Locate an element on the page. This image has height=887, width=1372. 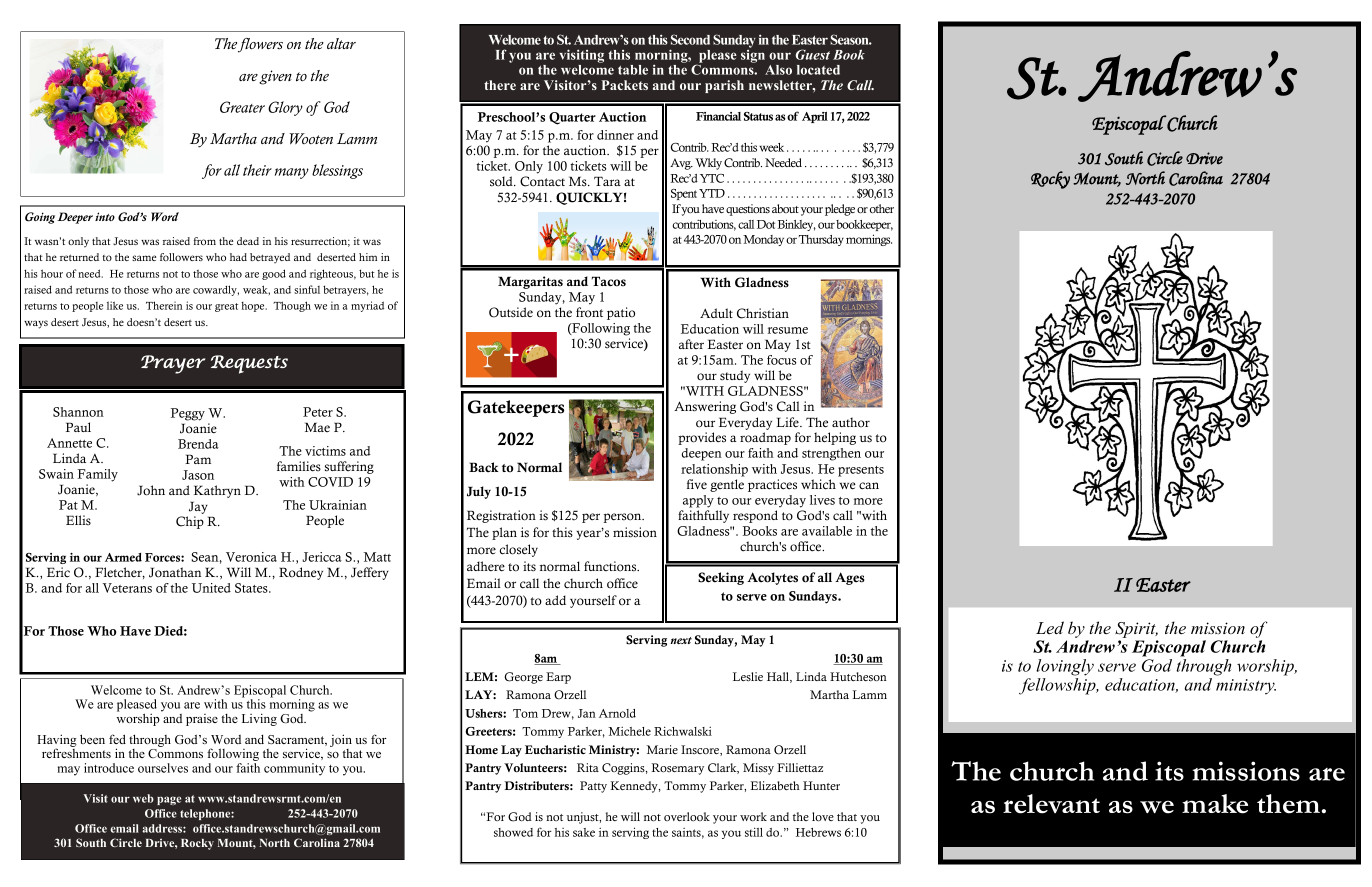
page is located at coordinates (169, 800).
